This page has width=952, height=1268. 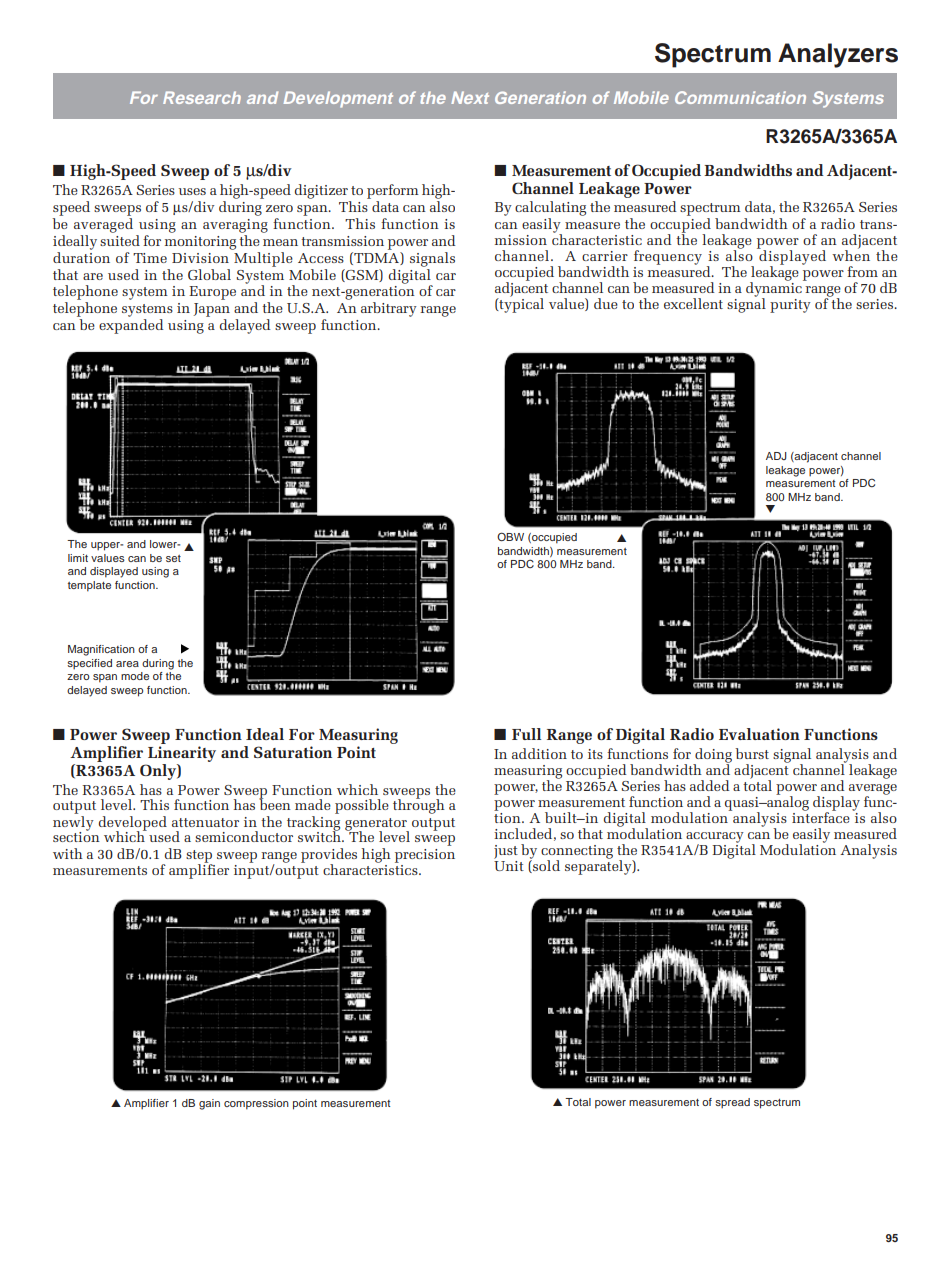 What do you see at coordinates (192, 191) in the page?
I see `uses` at bounding box center [192, 191].
